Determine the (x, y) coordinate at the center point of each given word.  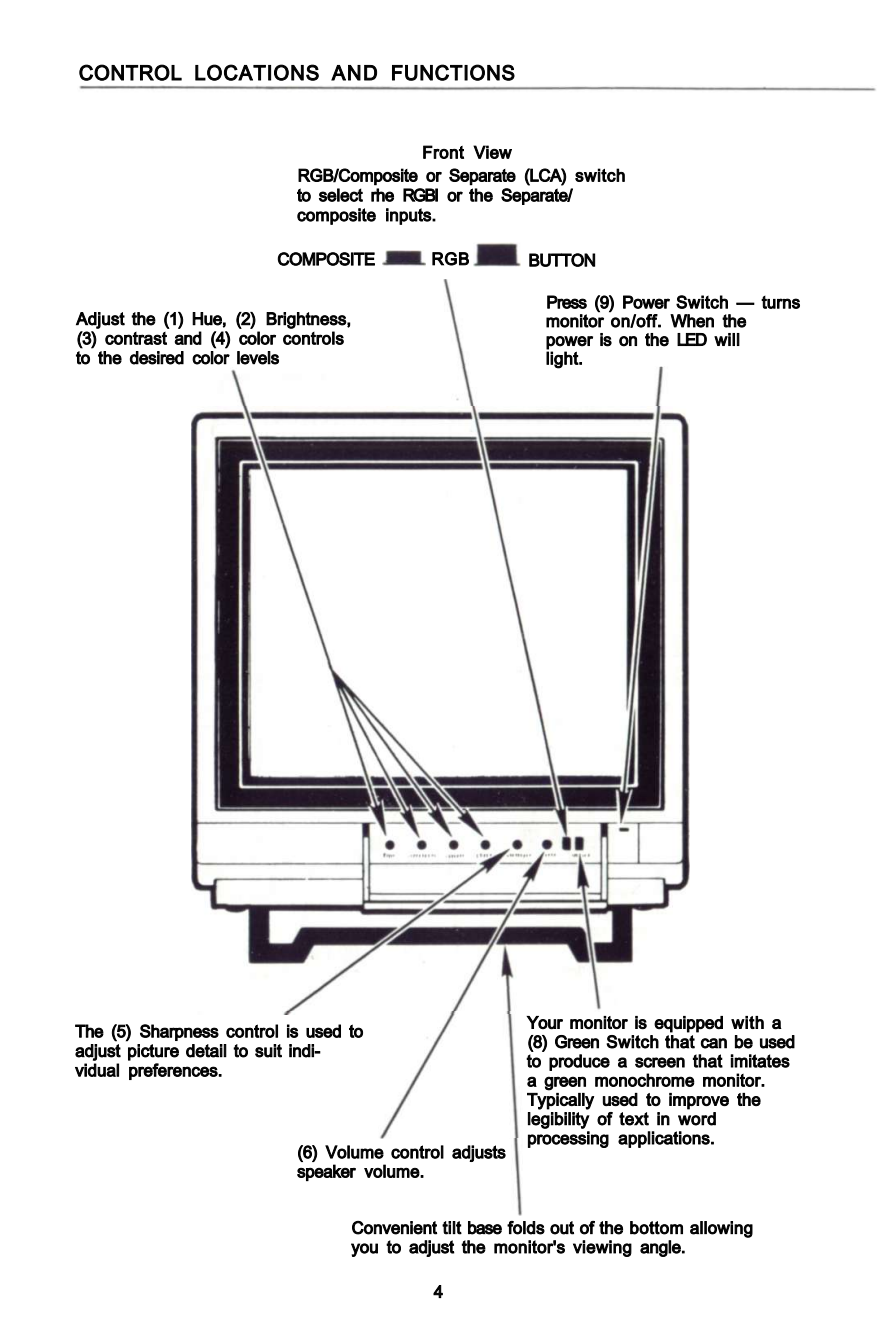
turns (780, 302)
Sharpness (179, 1032)
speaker (326, 1172)
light (563, 360)
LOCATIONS (257, 72)
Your (544, 1022)
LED (692, 339)
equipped (688, 1024)
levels (258, 358)
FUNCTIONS (453, 72)
